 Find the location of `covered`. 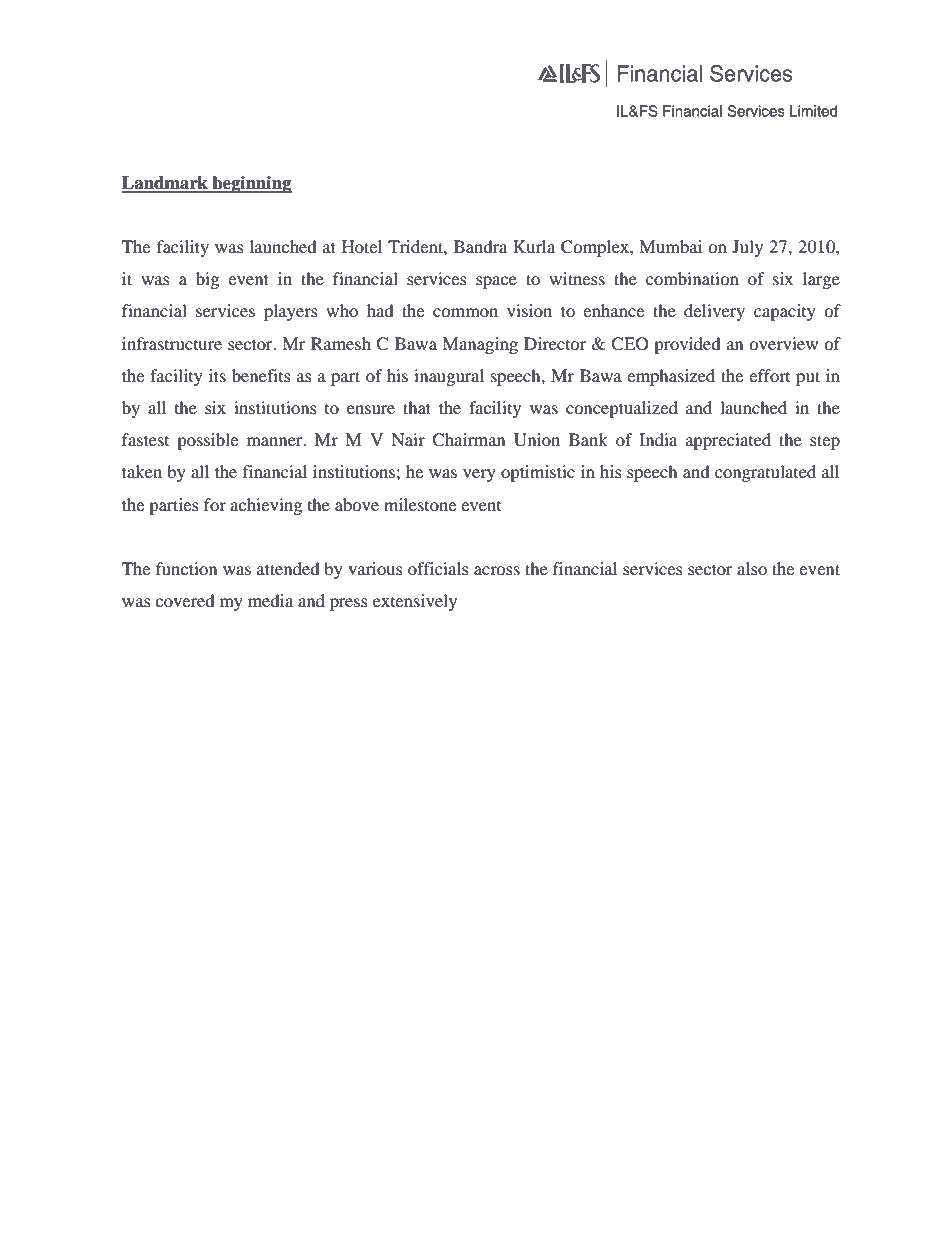

covered is located at coordinates (185, 600).
